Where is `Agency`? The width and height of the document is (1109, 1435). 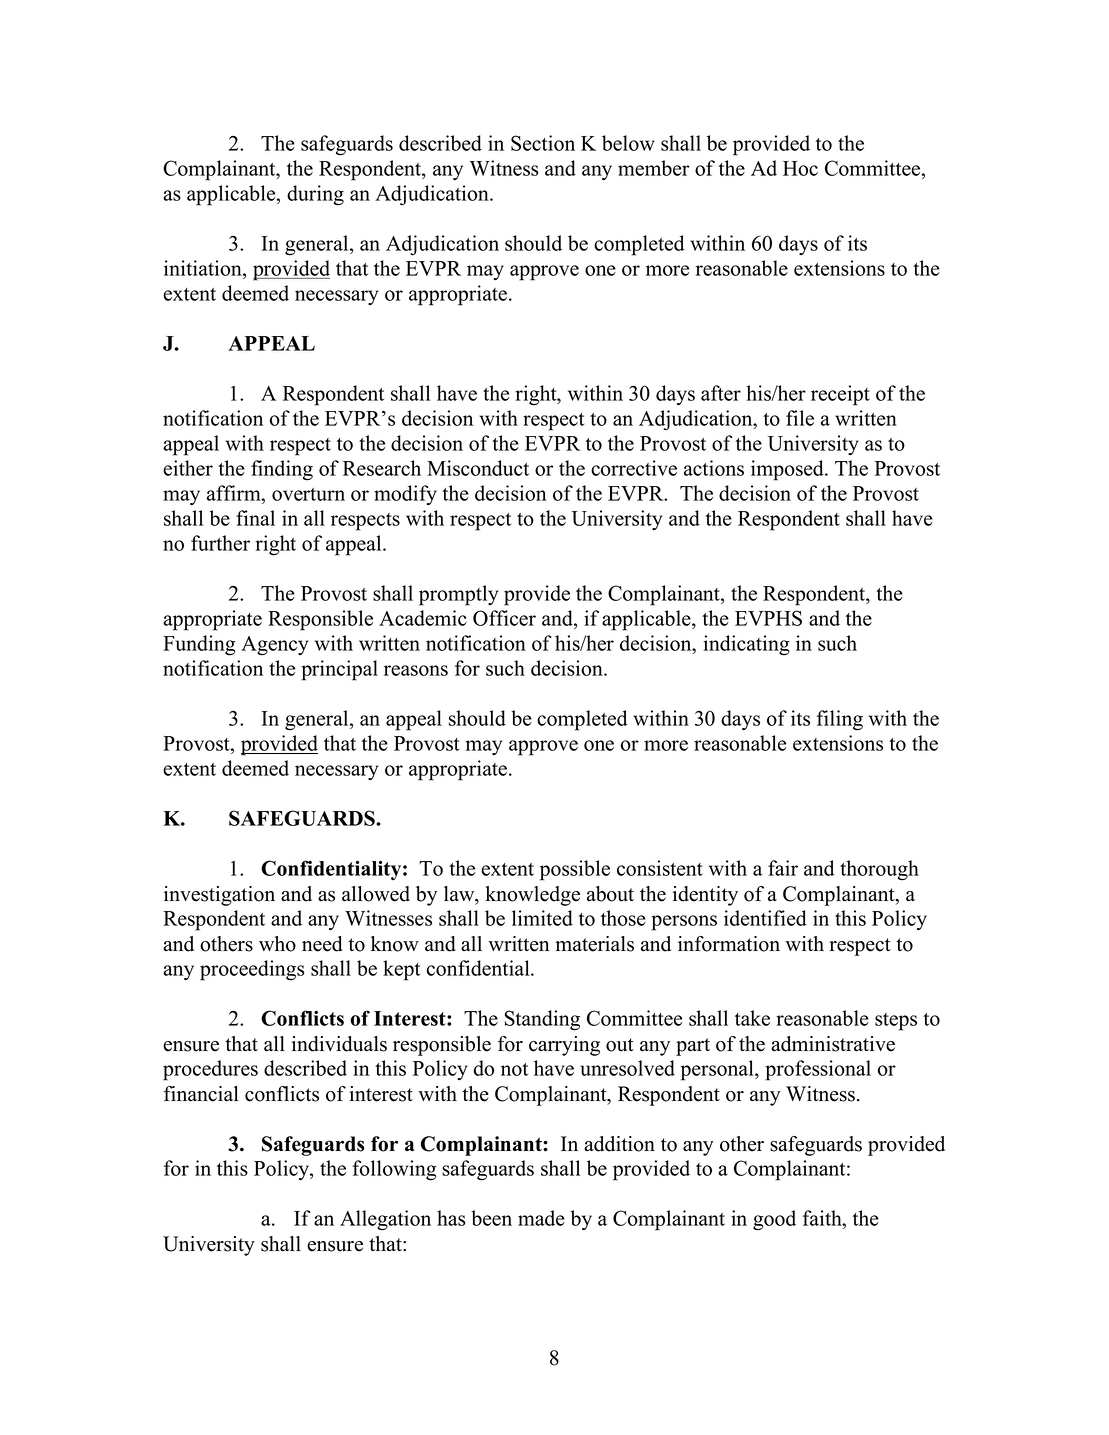
Agency is located at coordinates (274, 646).
